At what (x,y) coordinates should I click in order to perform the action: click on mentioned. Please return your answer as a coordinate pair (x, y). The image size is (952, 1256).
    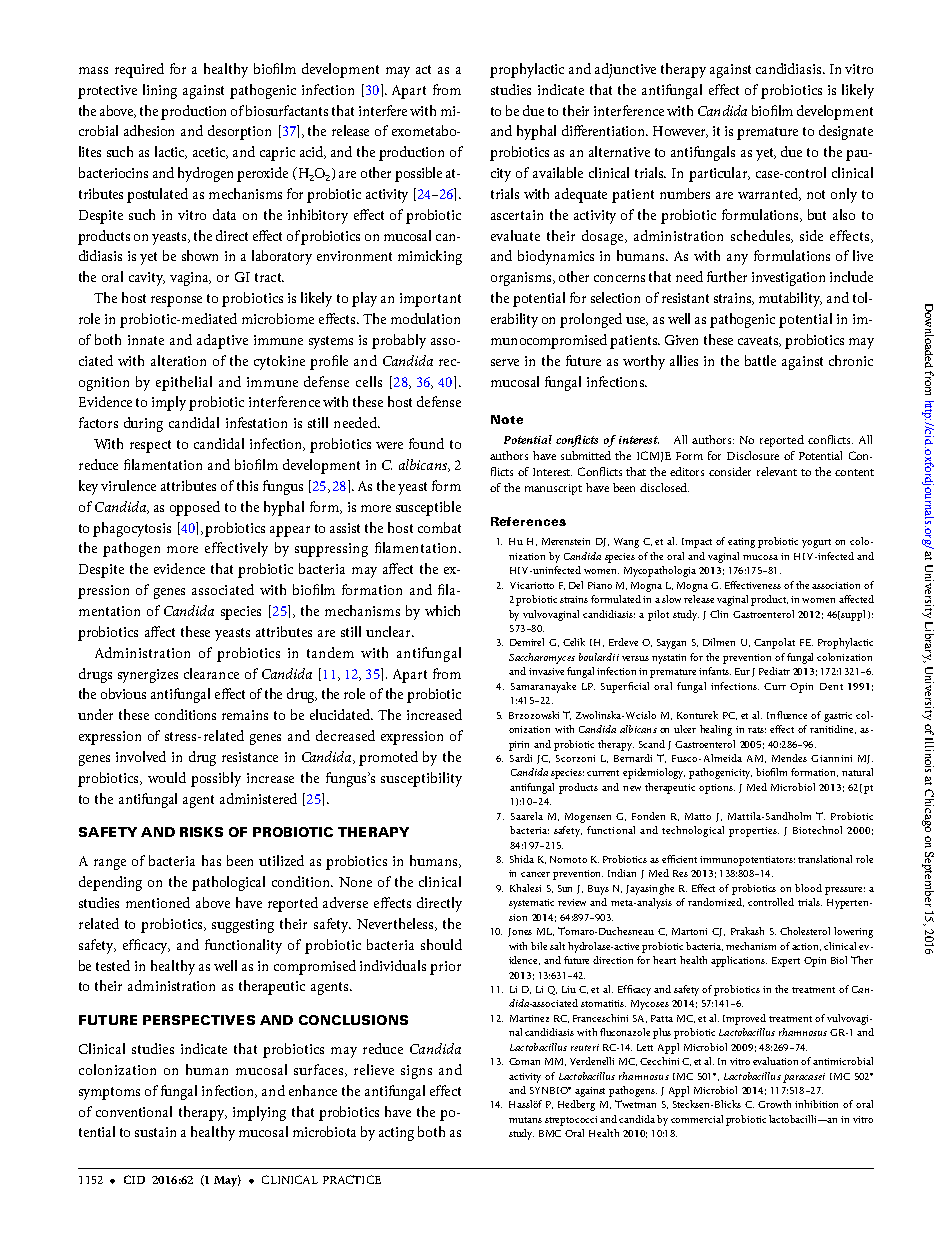
    Looking at the image, I should click on (158, 902).
